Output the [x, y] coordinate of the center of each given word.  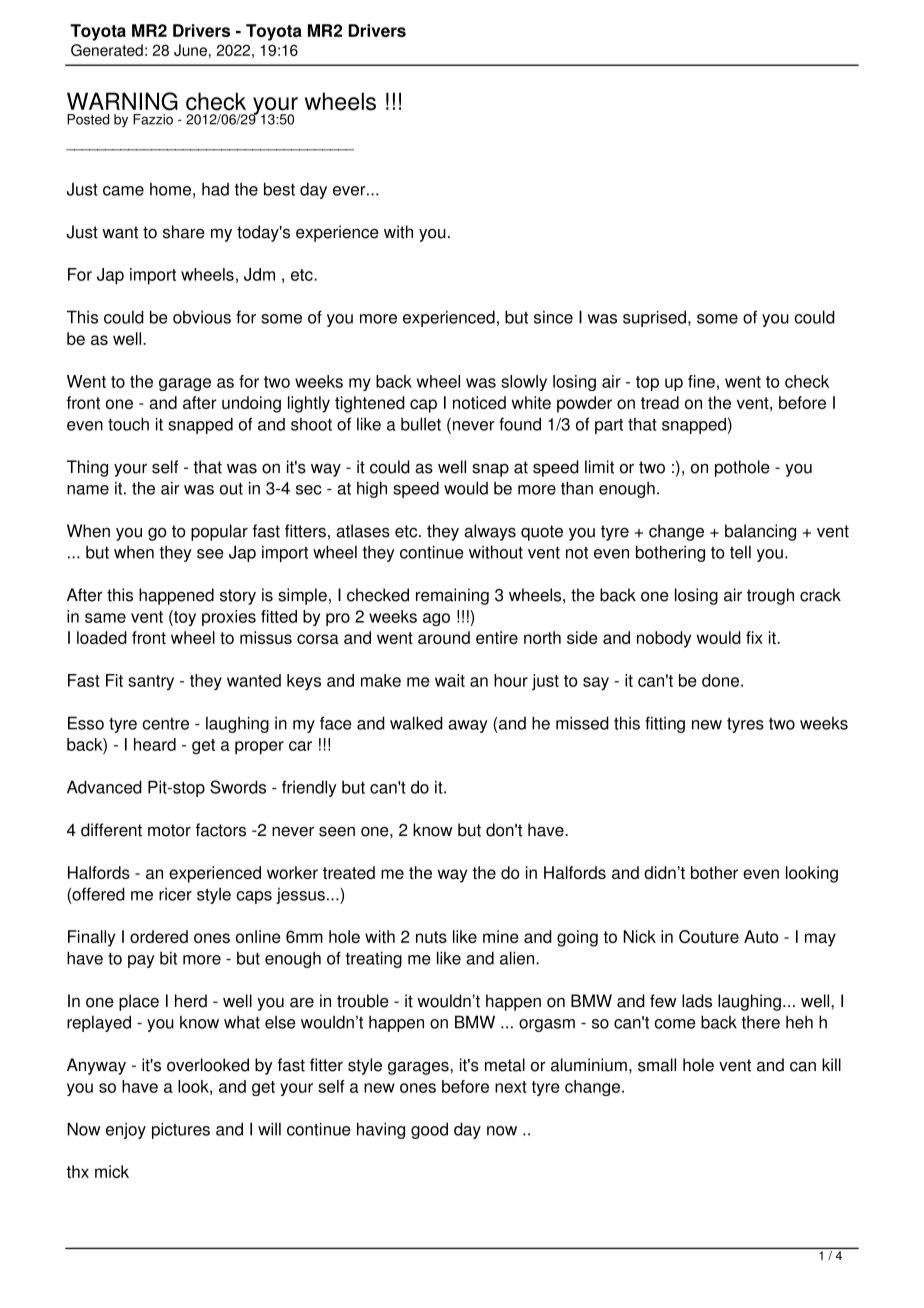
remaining [452, 596]
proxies [229, 618]
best [279, 189]
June [190, 50]
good [429, 1130]
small [657, 1065]
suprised [654, 318]
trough [770, 596]
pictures [181, 1130]
